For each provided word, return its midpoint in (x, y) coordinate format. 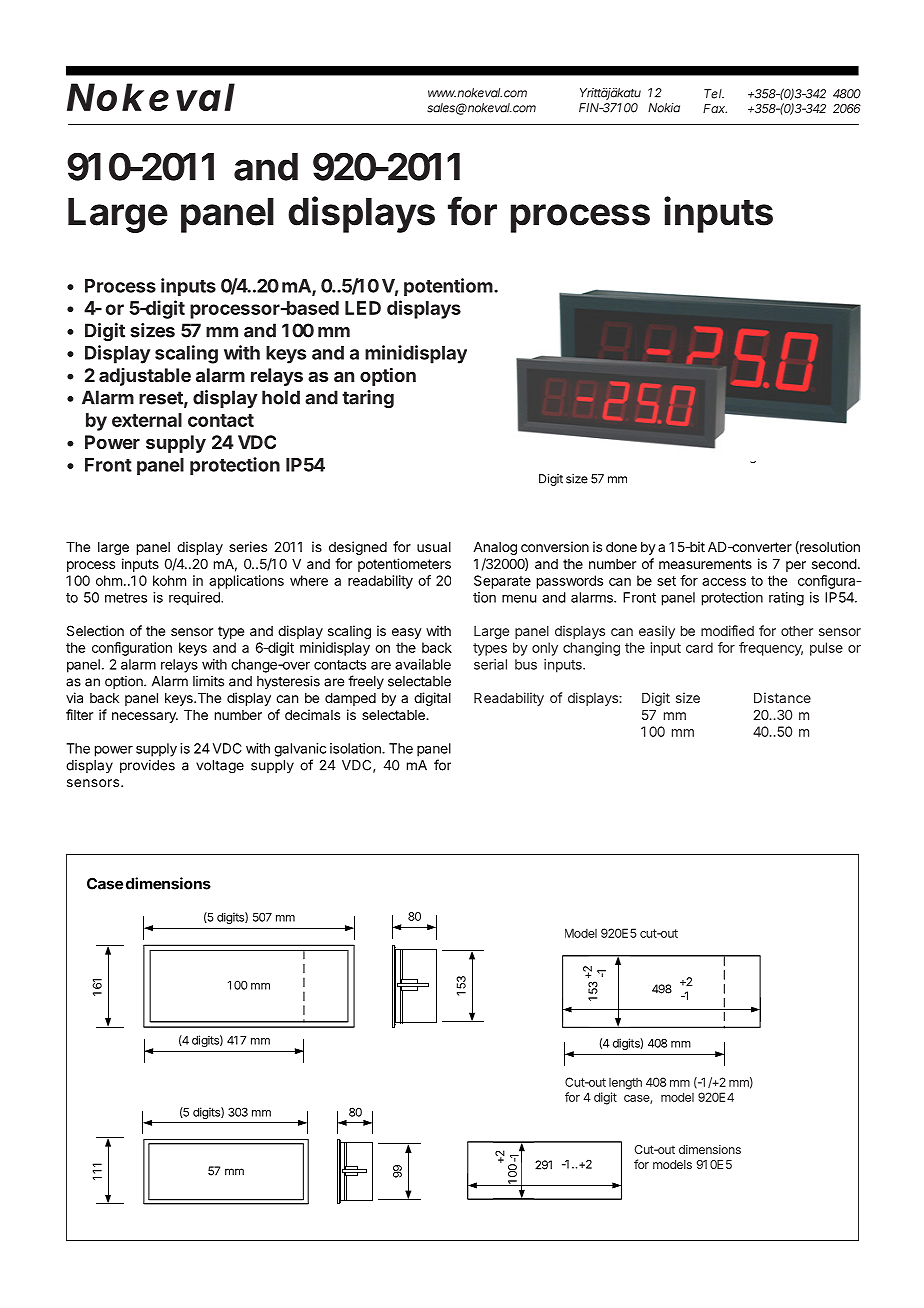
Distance (782, 697)
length (625, 1084)
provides (147, 766)
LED (363, 308)
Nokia (664, 108)
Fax (715, 108)
